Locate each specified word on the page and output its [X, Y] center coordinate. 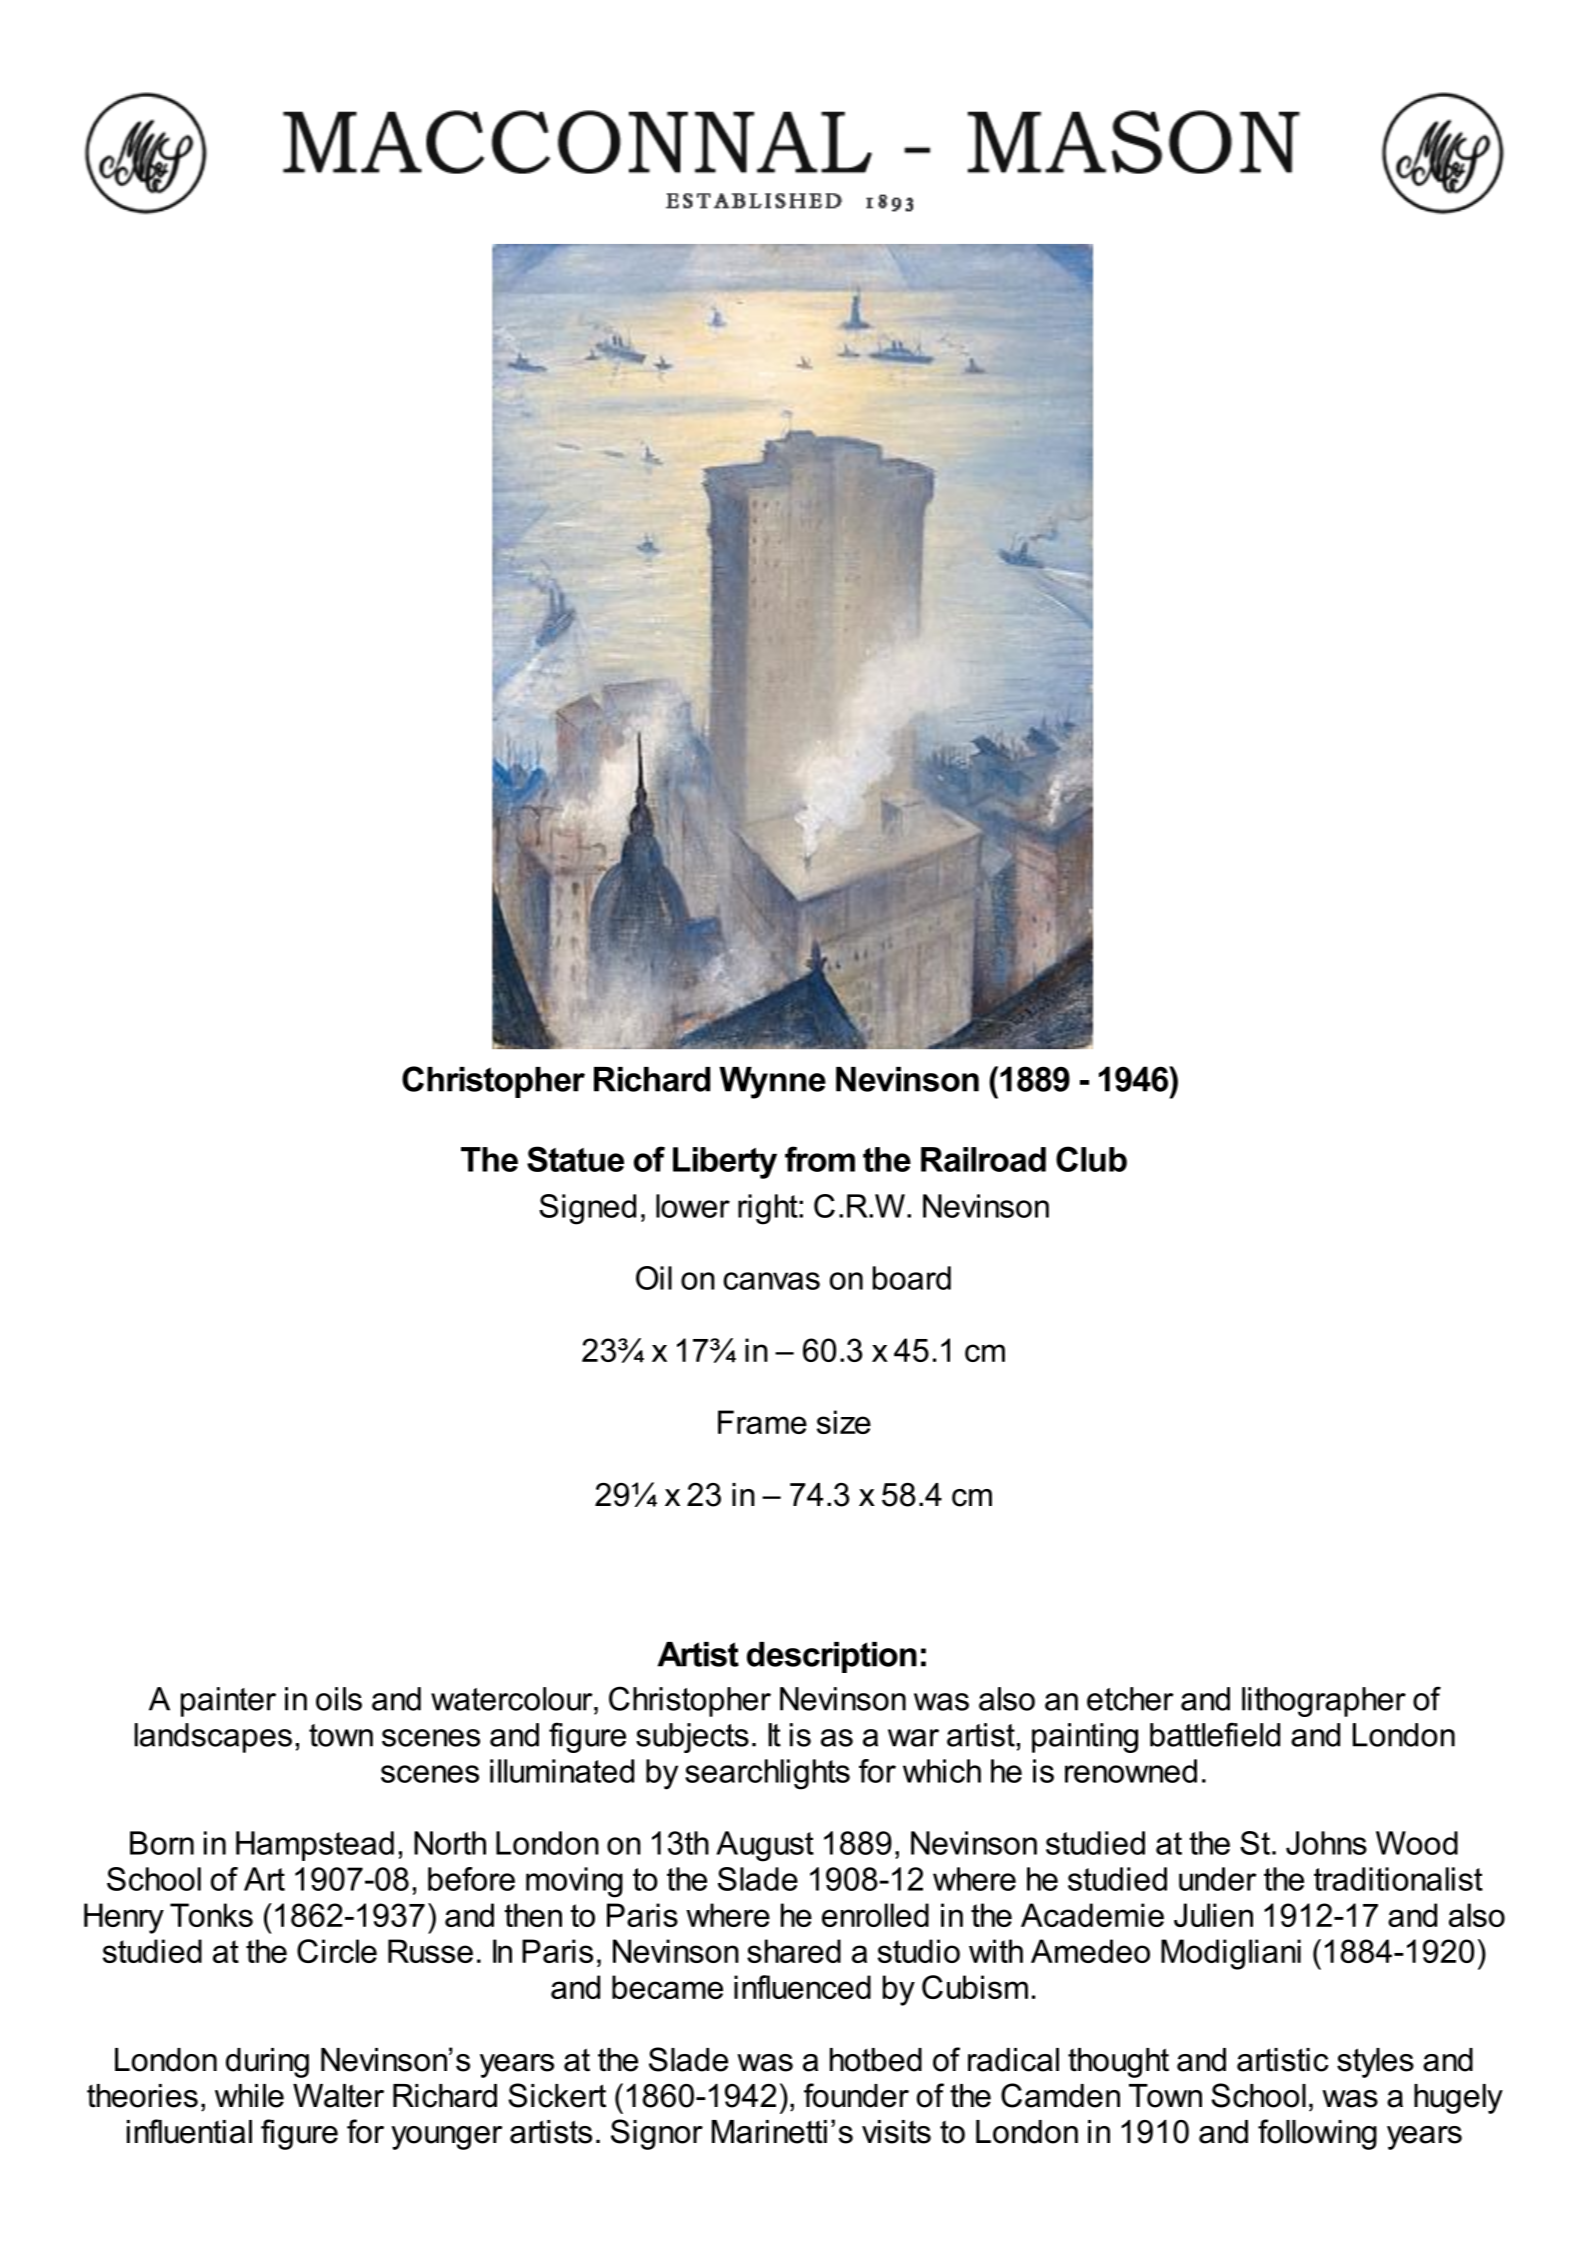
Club [1091, 1159]
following [1317, 2134]
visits [896, 2132]
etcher [1130, 1699]
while [249, 2096]
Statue [575, 1159]
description [832, 1657]
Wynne [772, 1083]
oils [339, 1699]
